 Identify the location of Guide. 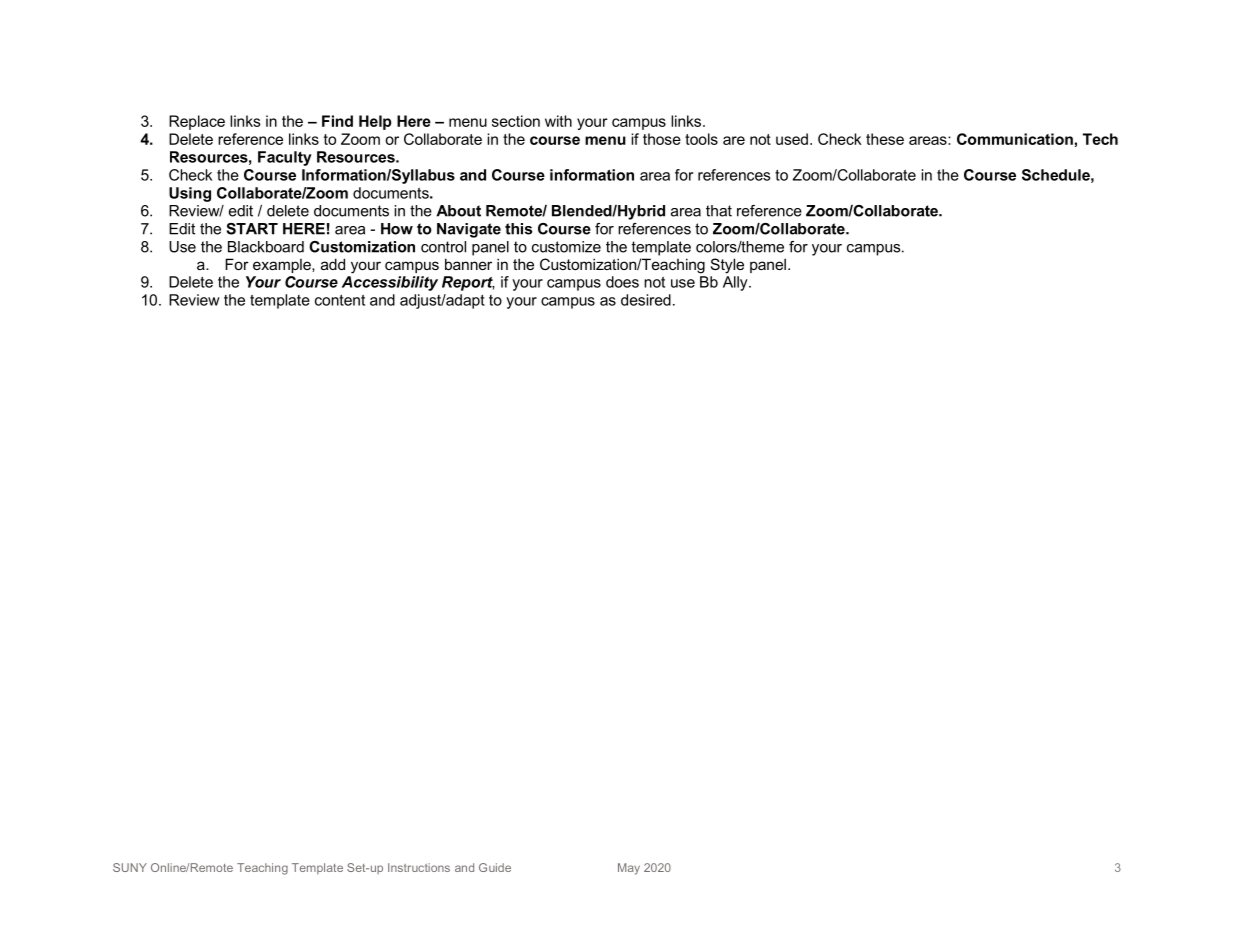
(495, 867).
